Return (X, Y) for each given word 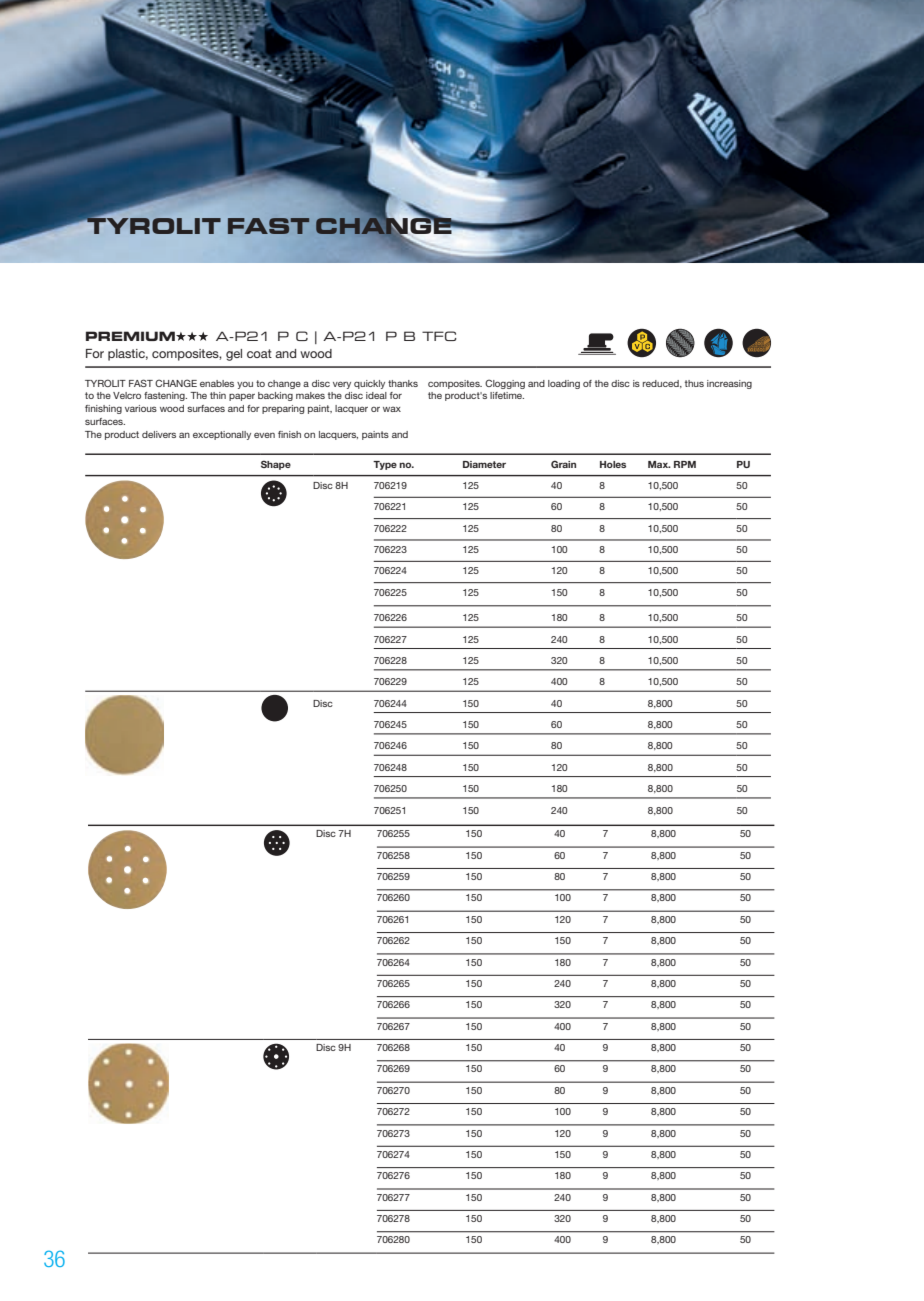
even (264, 435)
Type (385, 465)
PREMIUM (131, 336)
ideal (376, 395)
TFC (439, 336)
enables (217, 383)
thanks (403, 383)
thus (694, 383)
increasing (729, 384)
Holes (613, 464)
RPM (685, 464)
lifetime (507, 395)
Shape (276, 465)
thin (218, 395)
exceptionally (222, 435)
